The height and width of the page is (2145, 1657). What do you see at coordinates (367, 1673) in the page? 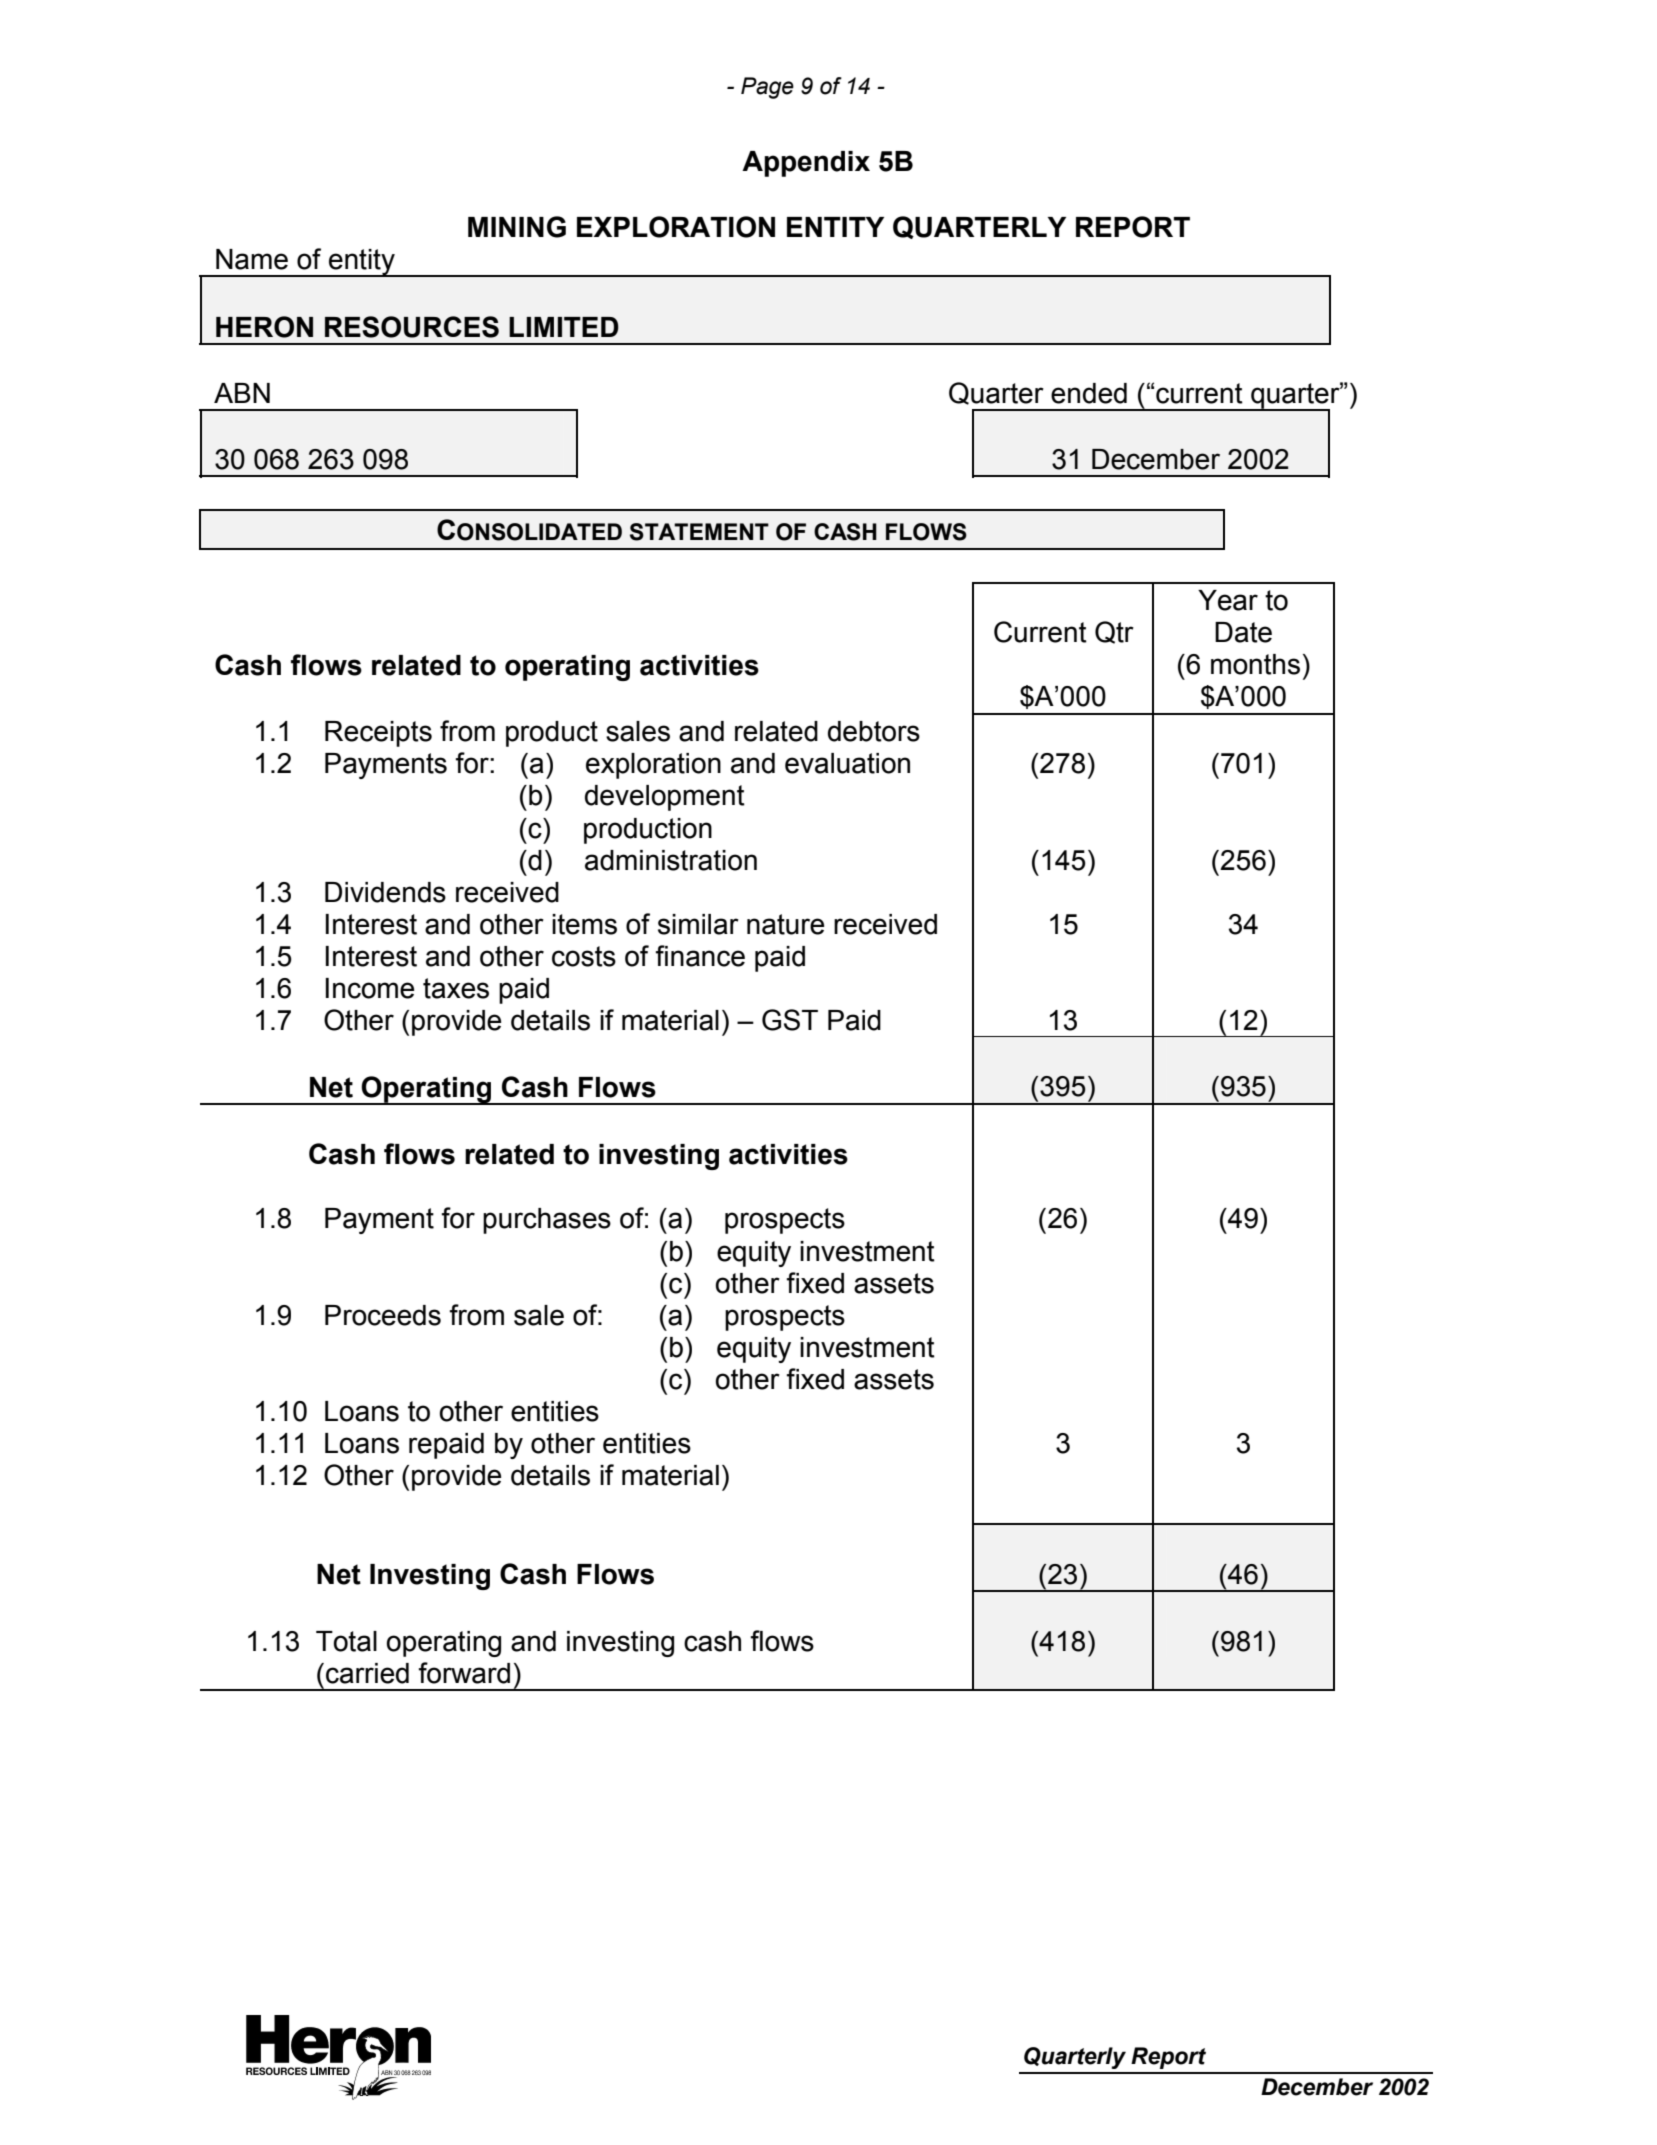
I see `carried` at bounding box center [367, 1673].
